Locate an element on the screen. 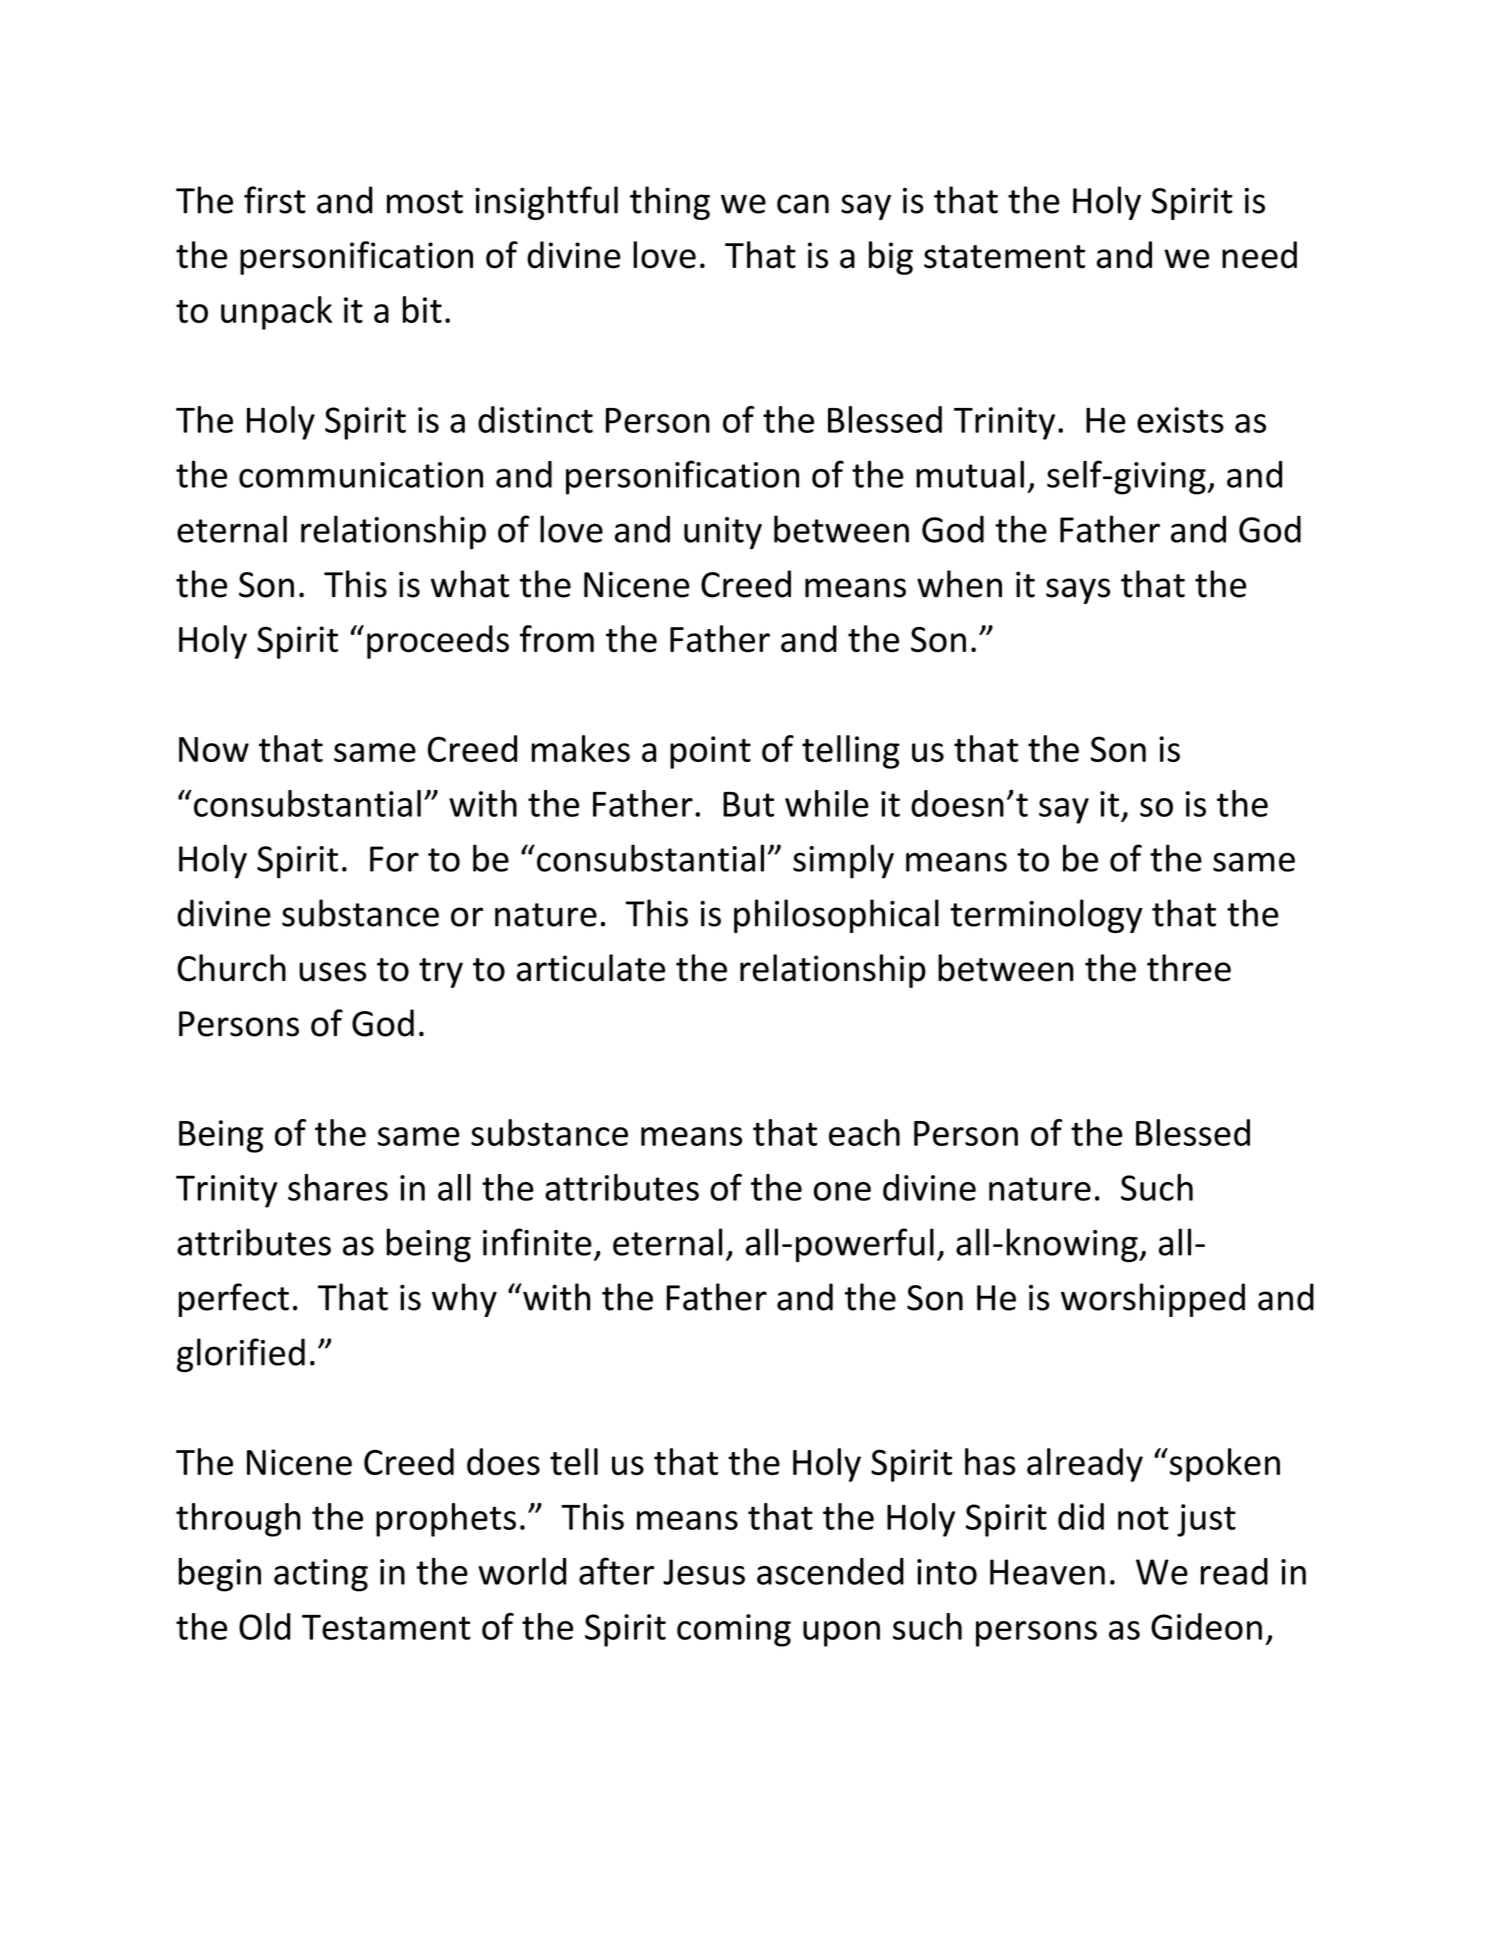 This screenshot has height=1934, width=1495. terminology is located at coordinates (1046, 916).
